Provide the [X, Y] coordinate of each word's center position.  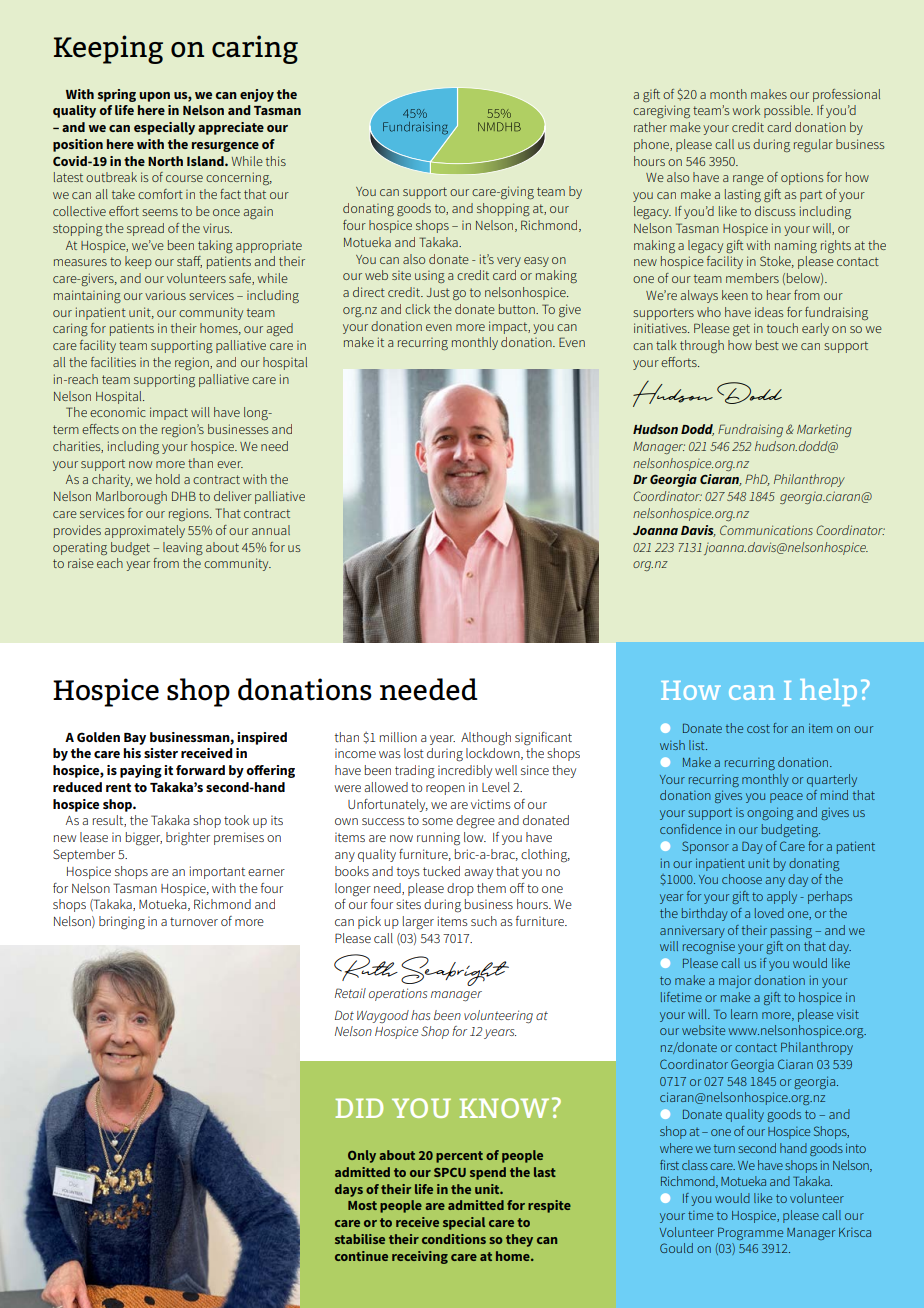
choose [742, 879]
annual [271, 530]
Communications [766, 530]
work [746, 110]
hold [168, 479]
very [509, 262]
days [349, 1190]
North [165, 161]
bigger [144, 839]
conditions [454, 1239]
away [478, 874]
